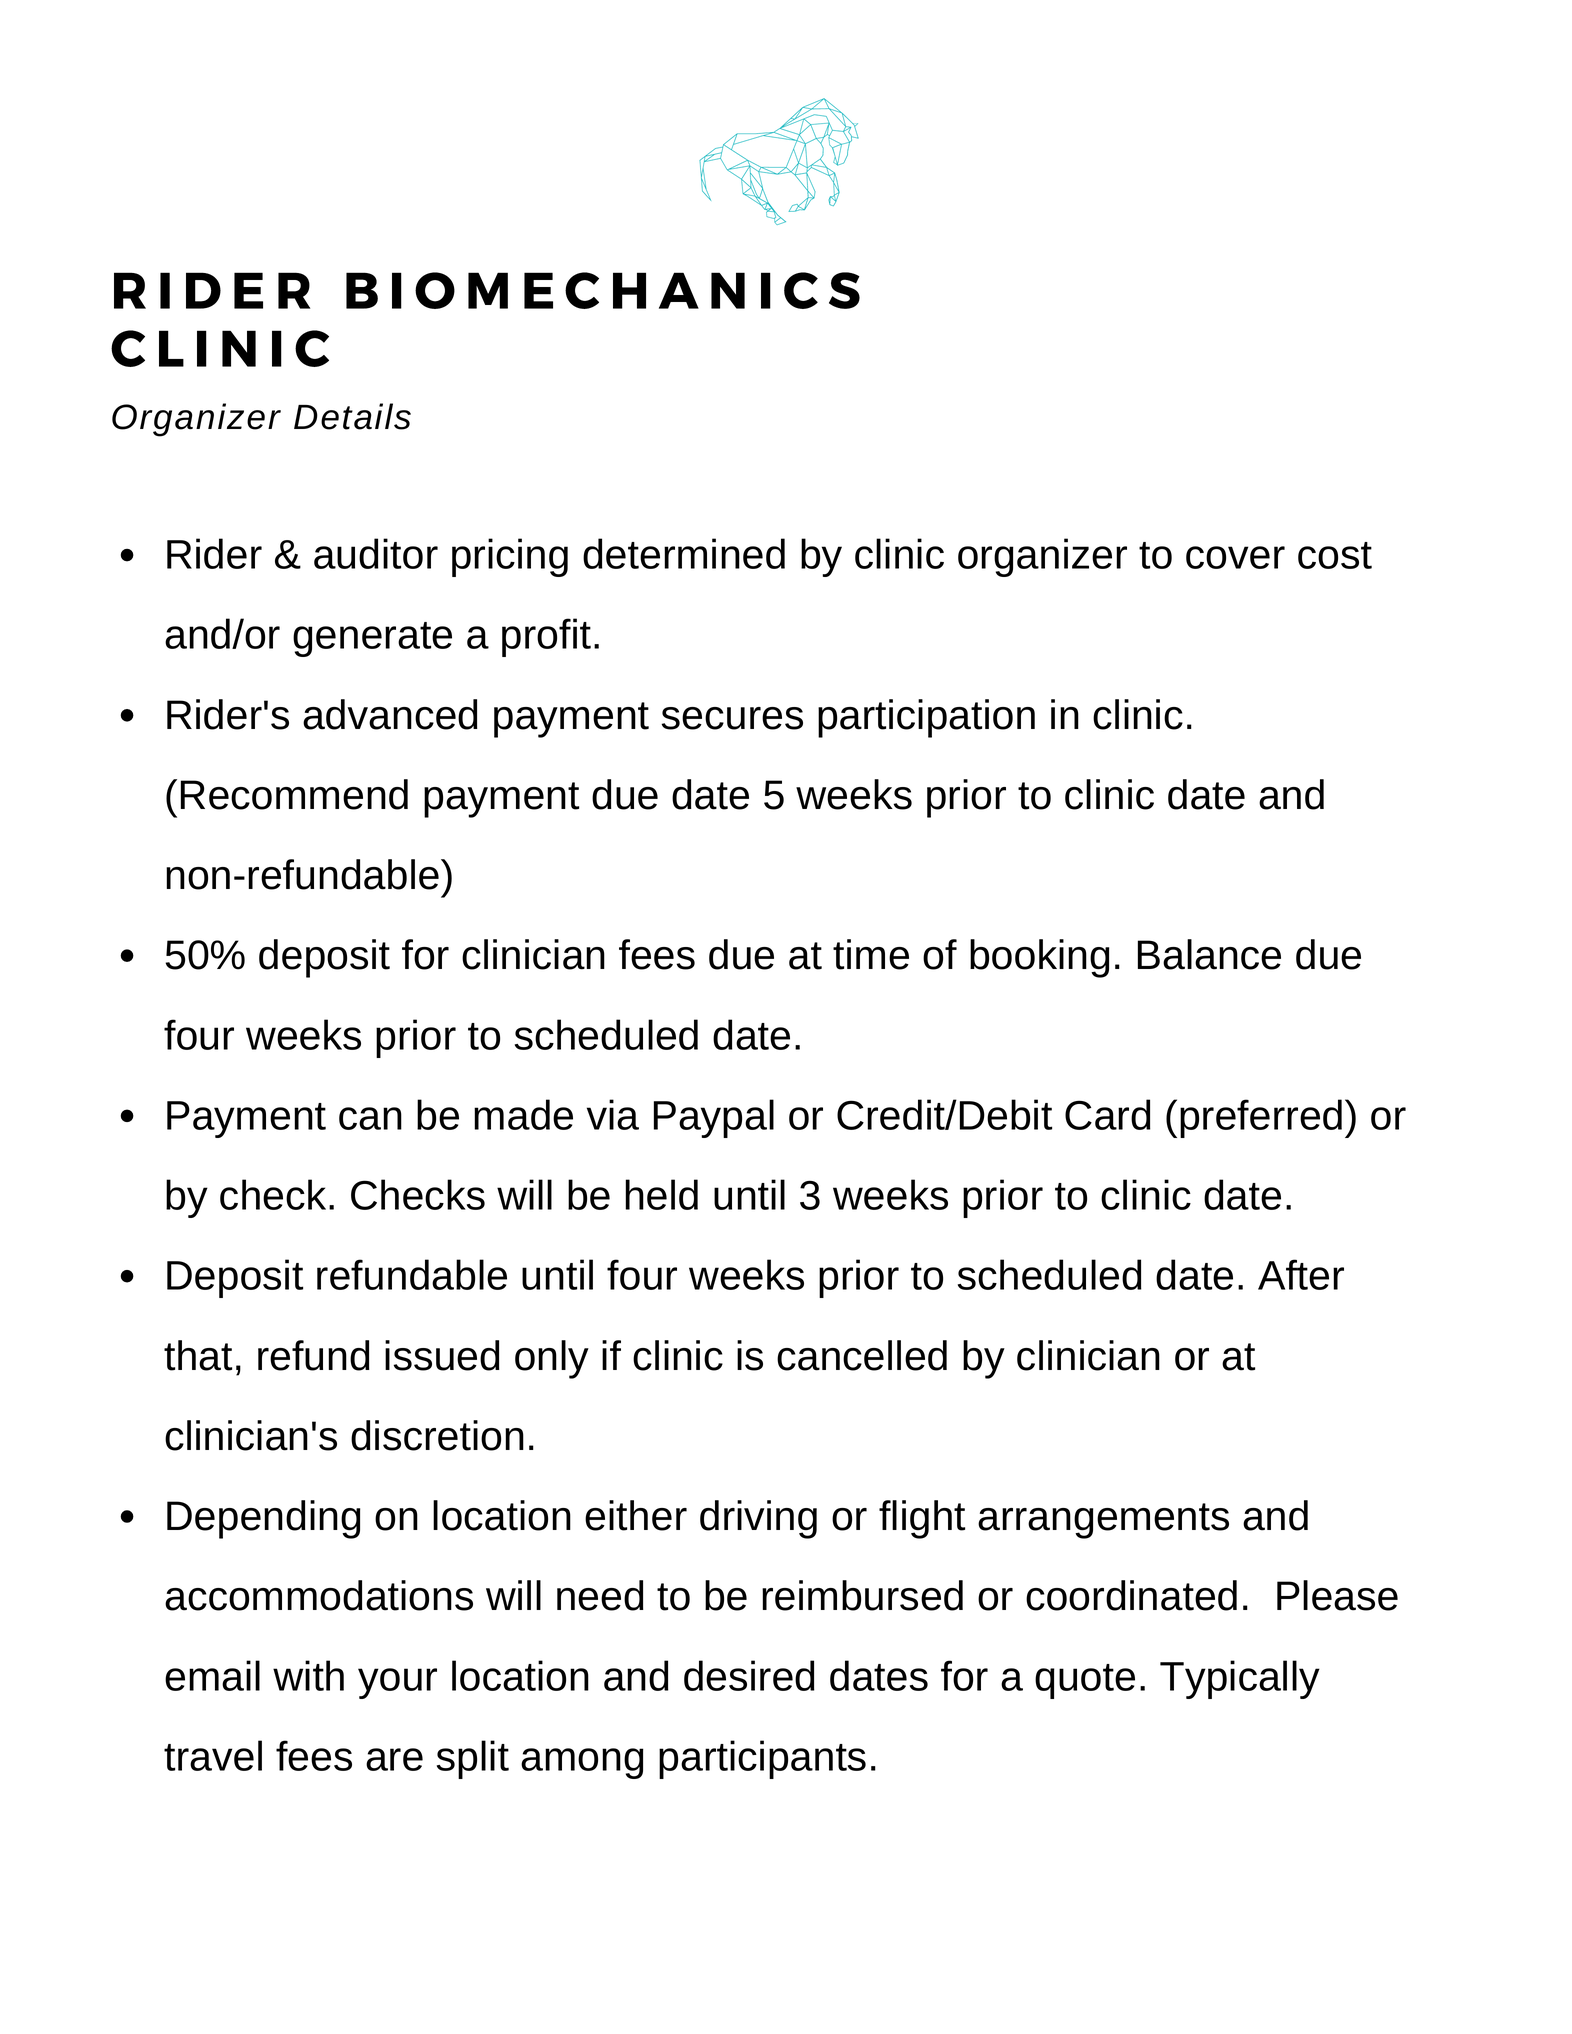 Image resolution: width=1572 pixels, height=2034 pixels. What do you see at coordinates (862, 1355) in the screenshot?
I see `cancelled` at bounding box center [862, 1355].
